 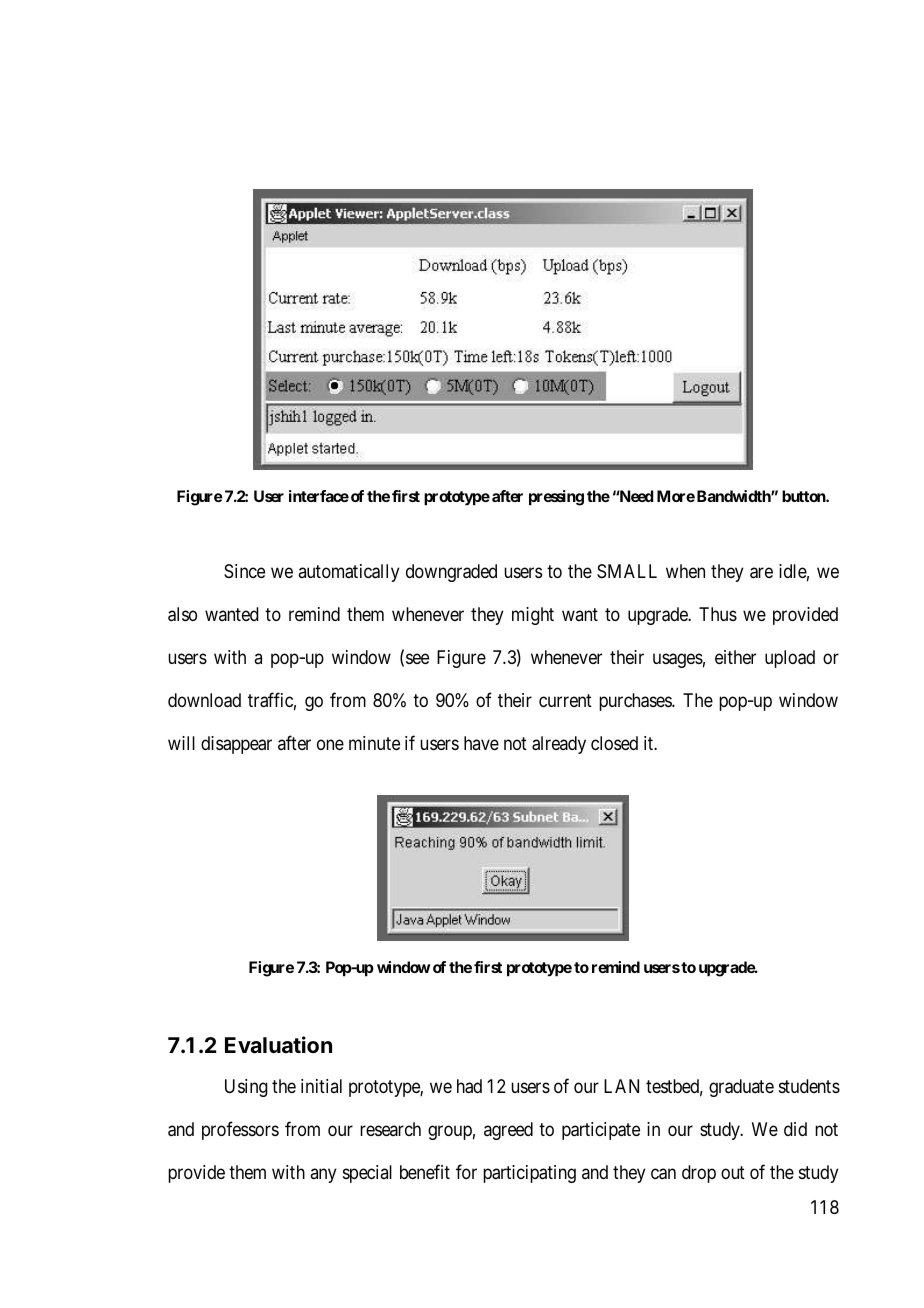 What do you see at coordinates (761, 573) in the screenshot?
I see `are` at bounding box center [761, 573].
